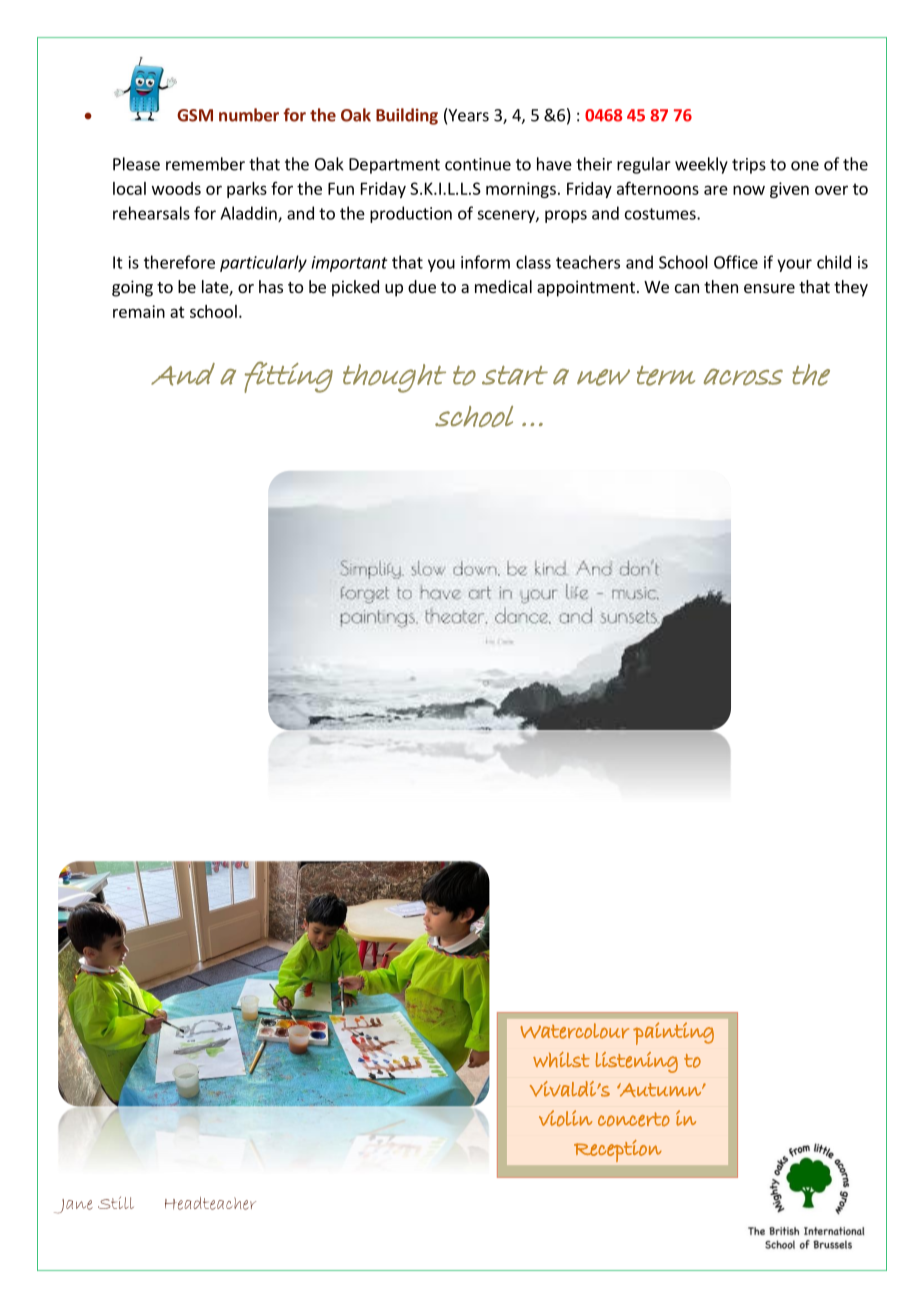 This screenshot has height=1308, width=924. What do you see at coordinates (478, 164) in the screenshot?
I see `continue` at bounding box center [478, 164].
